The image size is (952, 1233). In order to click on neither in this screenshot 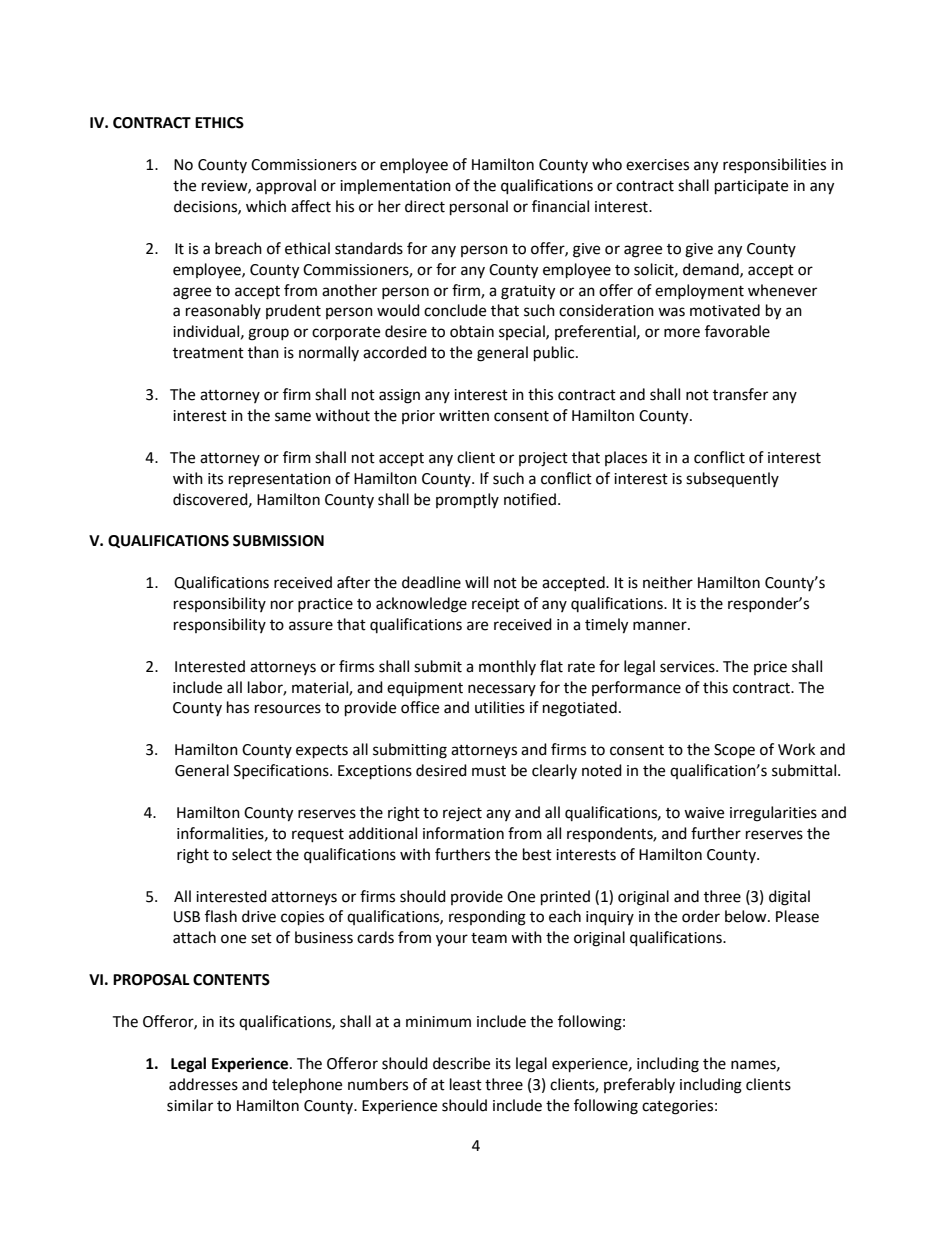, I will do `click(668, 582)`.
